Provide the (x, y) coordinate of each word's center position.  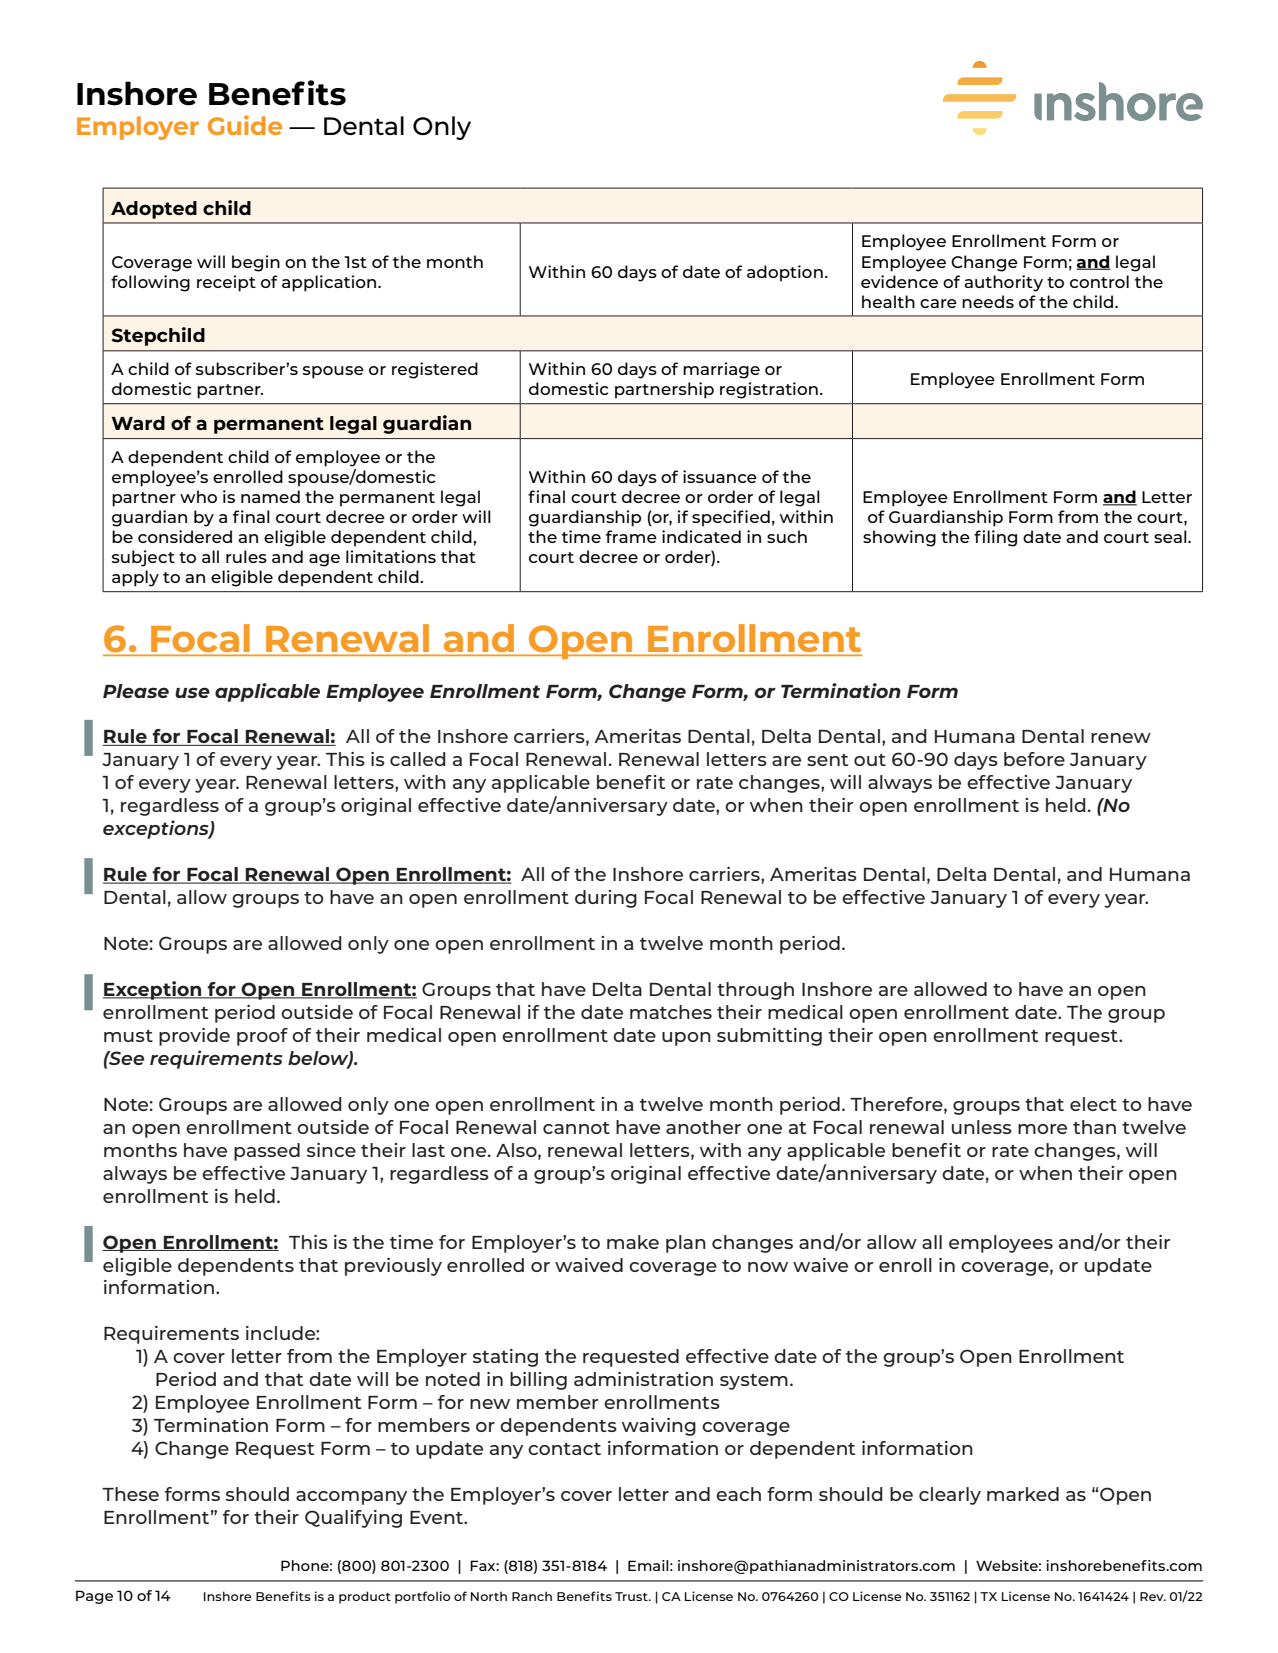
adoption (785, 273)
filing (995, 538)
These (130, 1494)
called (418, 759)
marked (1023, 1494)
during (606, 899)
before (1034, 759)
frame (631, 536)
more (1042, 1129)
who (198, 496)
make (633, 1242)
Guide (245, 125)
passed (267, 1152)
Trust (632, 1596)
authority (1003, 283)
